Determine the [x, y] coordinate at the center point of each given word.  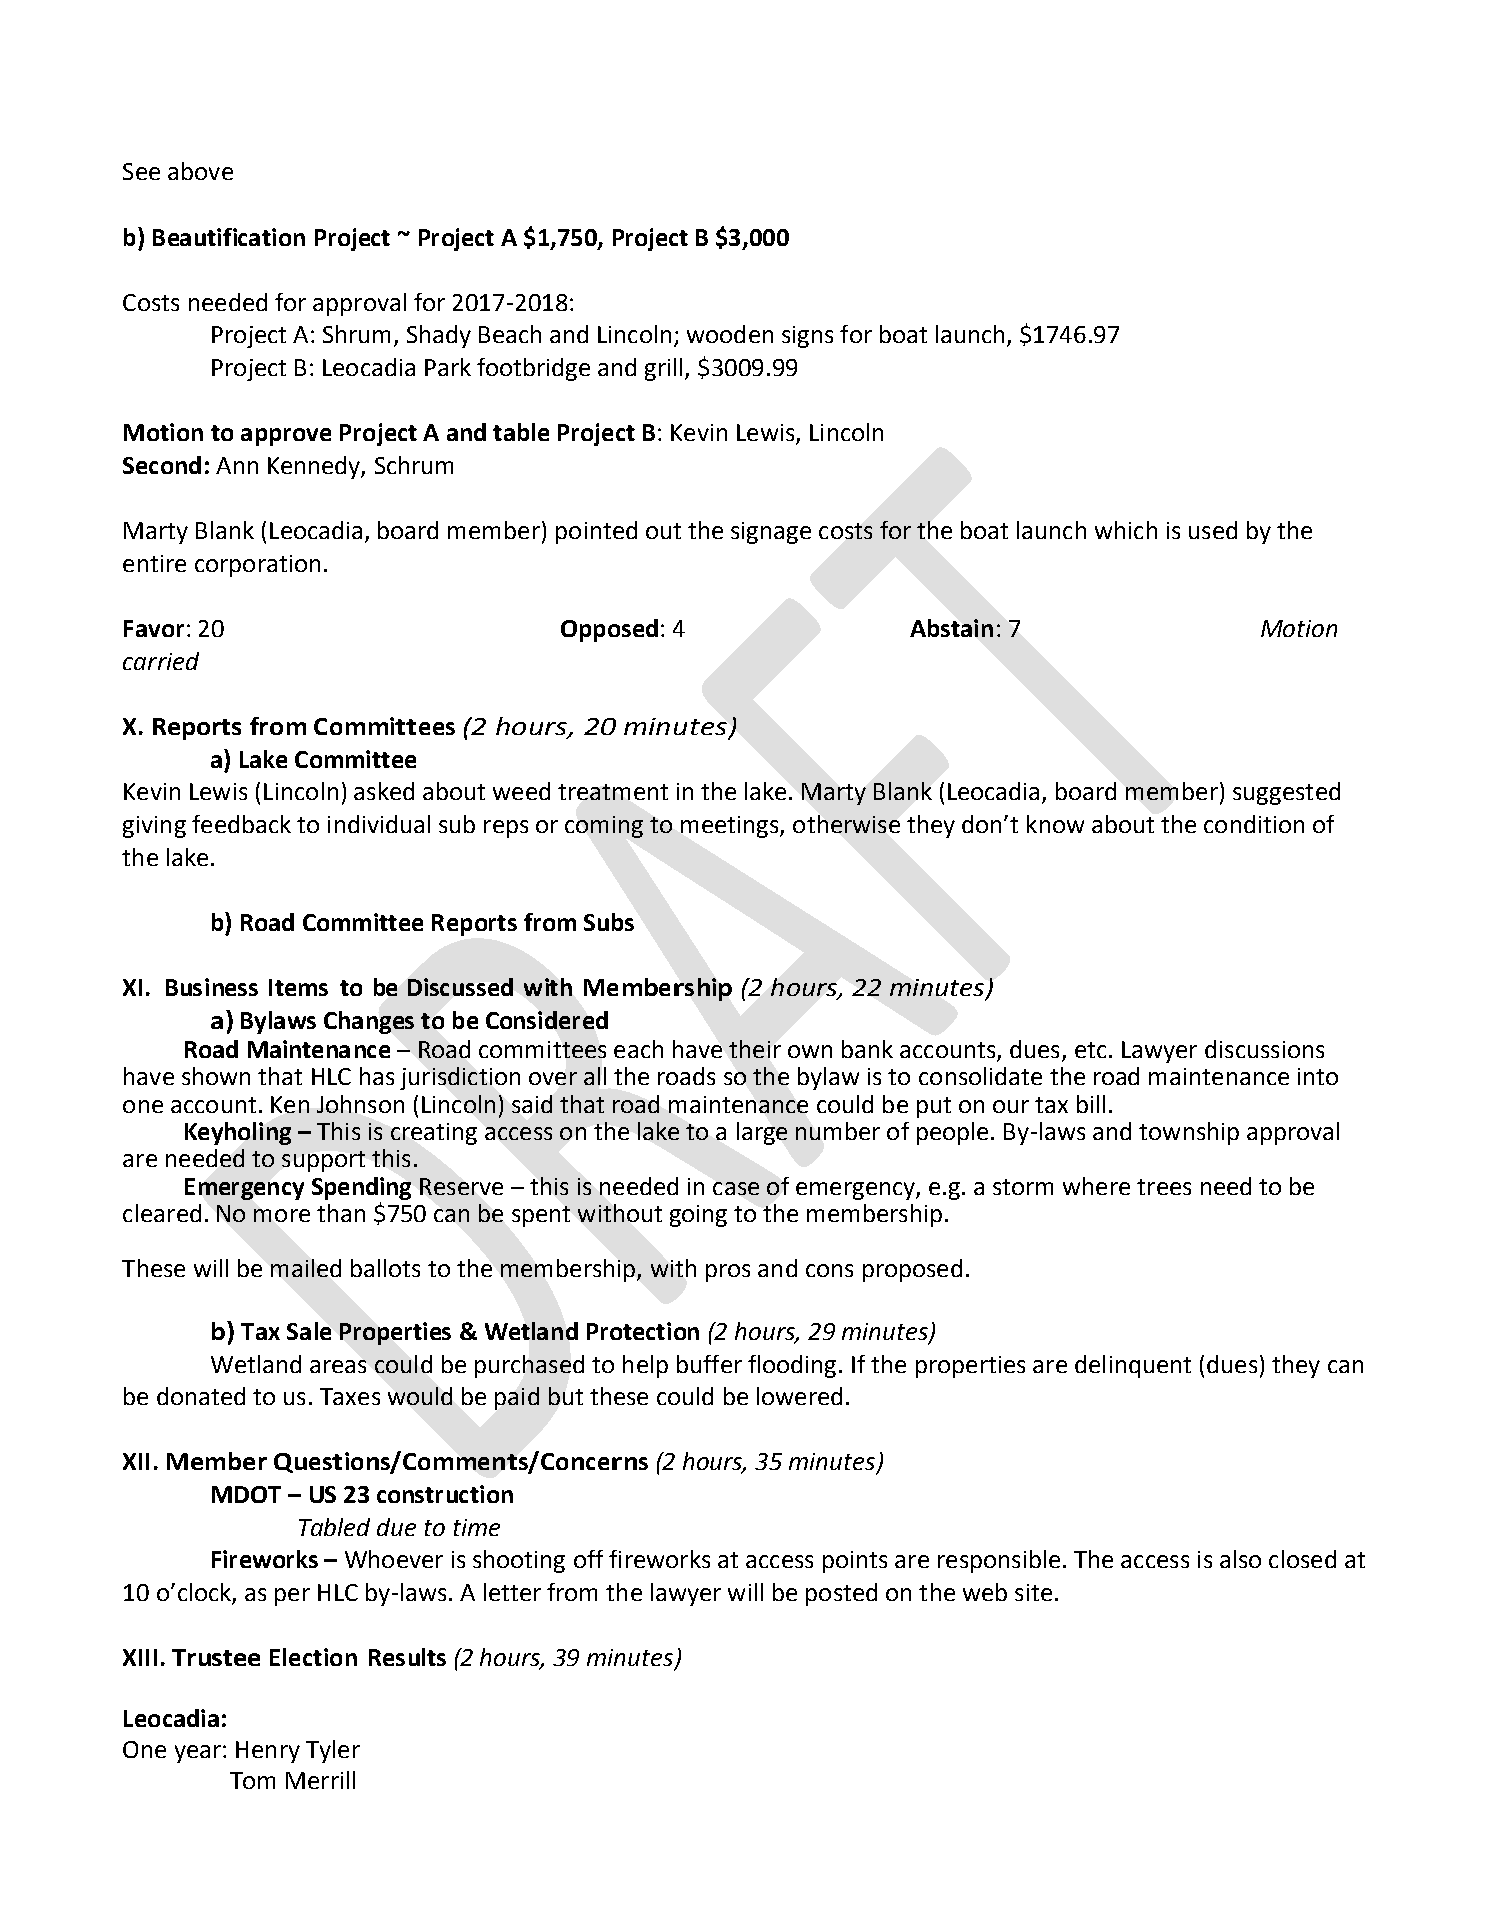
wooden [730, 334]
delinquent [1133, 1366]
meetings [731, 827]
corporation [257, 566]
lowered [799, 1396]
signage [771, 533]
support [323, 1161]
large [762, 1133]
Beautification [229, 237]
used [1213, 530]
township [1189, 1133]
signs [807, 337]
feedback [241, 824]
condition [1254, 824]
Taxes [350, 1396]
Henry [268, 1752]
